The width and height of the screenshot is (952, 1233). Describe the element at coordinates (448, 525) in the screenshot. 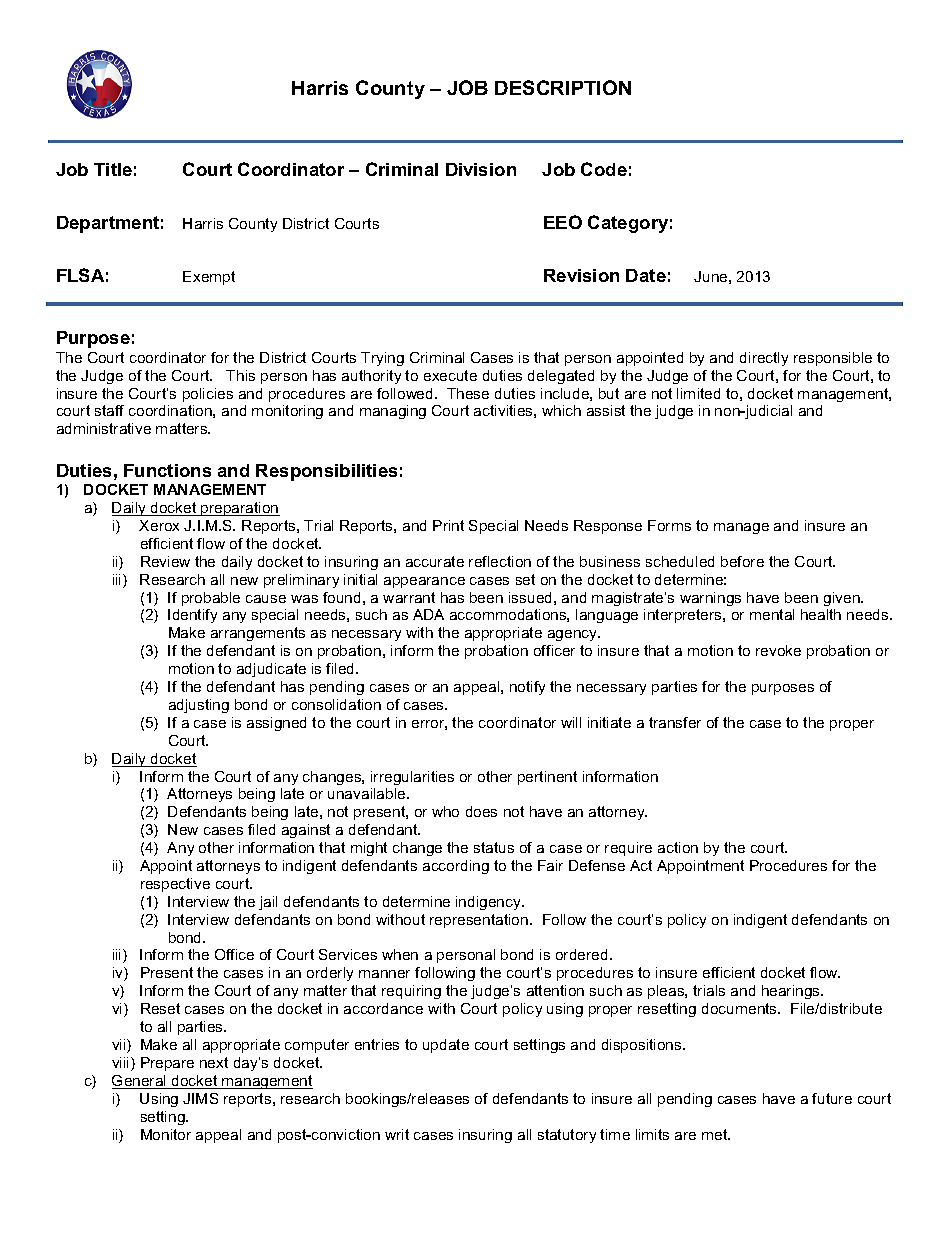

I see `Print` at that location.
